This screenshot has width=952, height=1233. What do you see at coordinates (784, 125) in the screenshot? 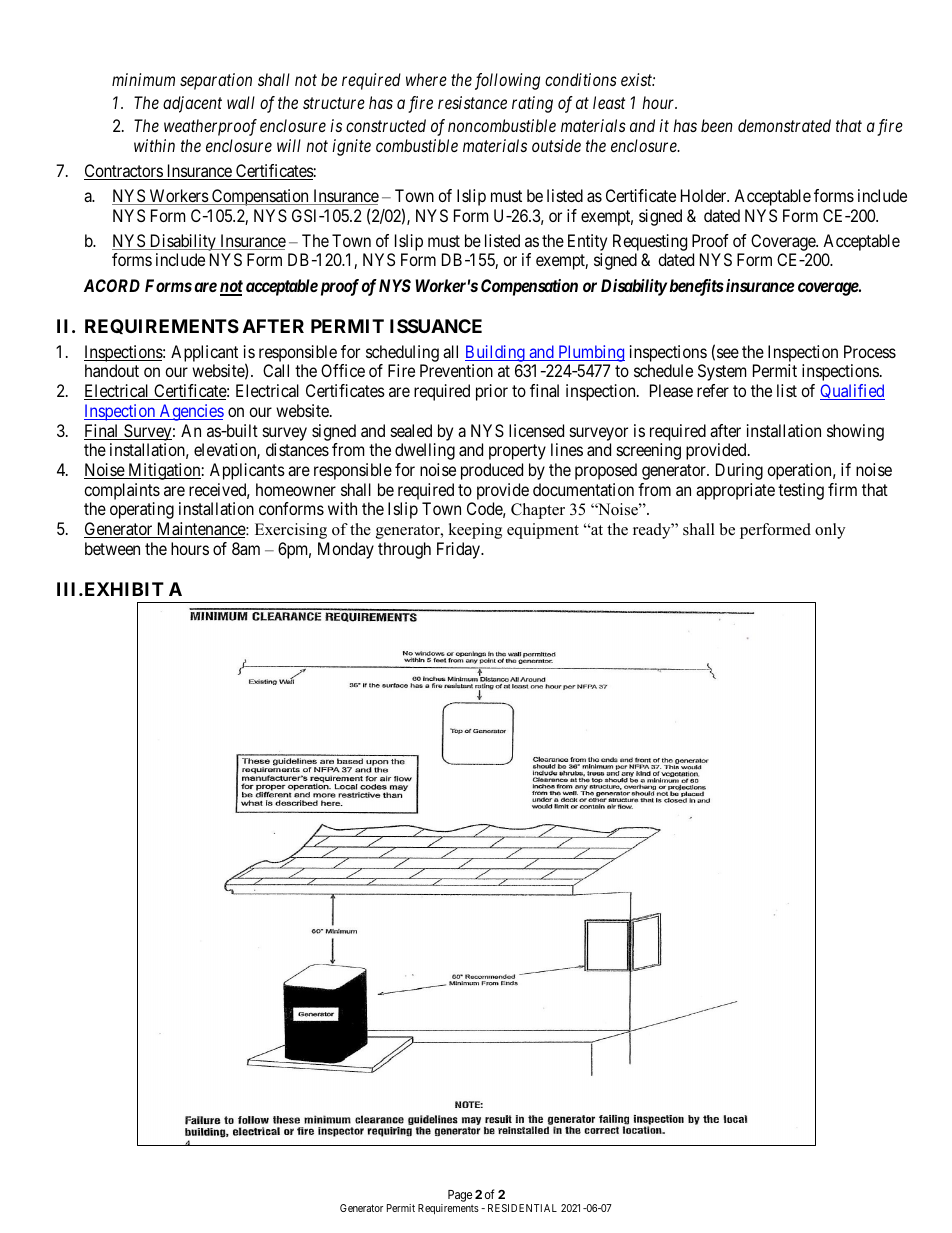
I see `demonstrated` at bounding box center [784, 125].
